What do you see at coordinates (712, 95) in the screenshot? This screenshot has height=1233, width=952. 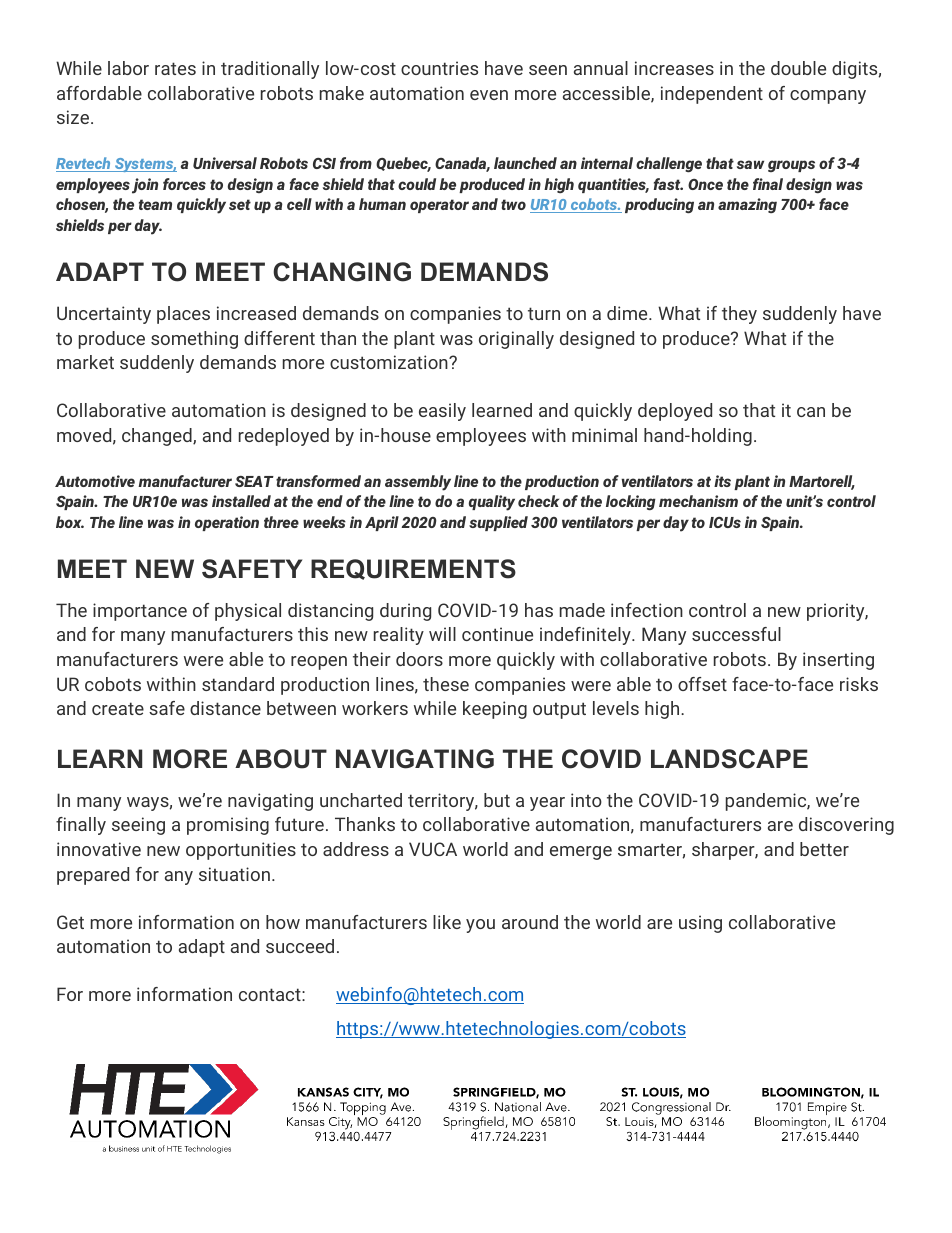 I see `independent` at bounding box center [712, 95].
